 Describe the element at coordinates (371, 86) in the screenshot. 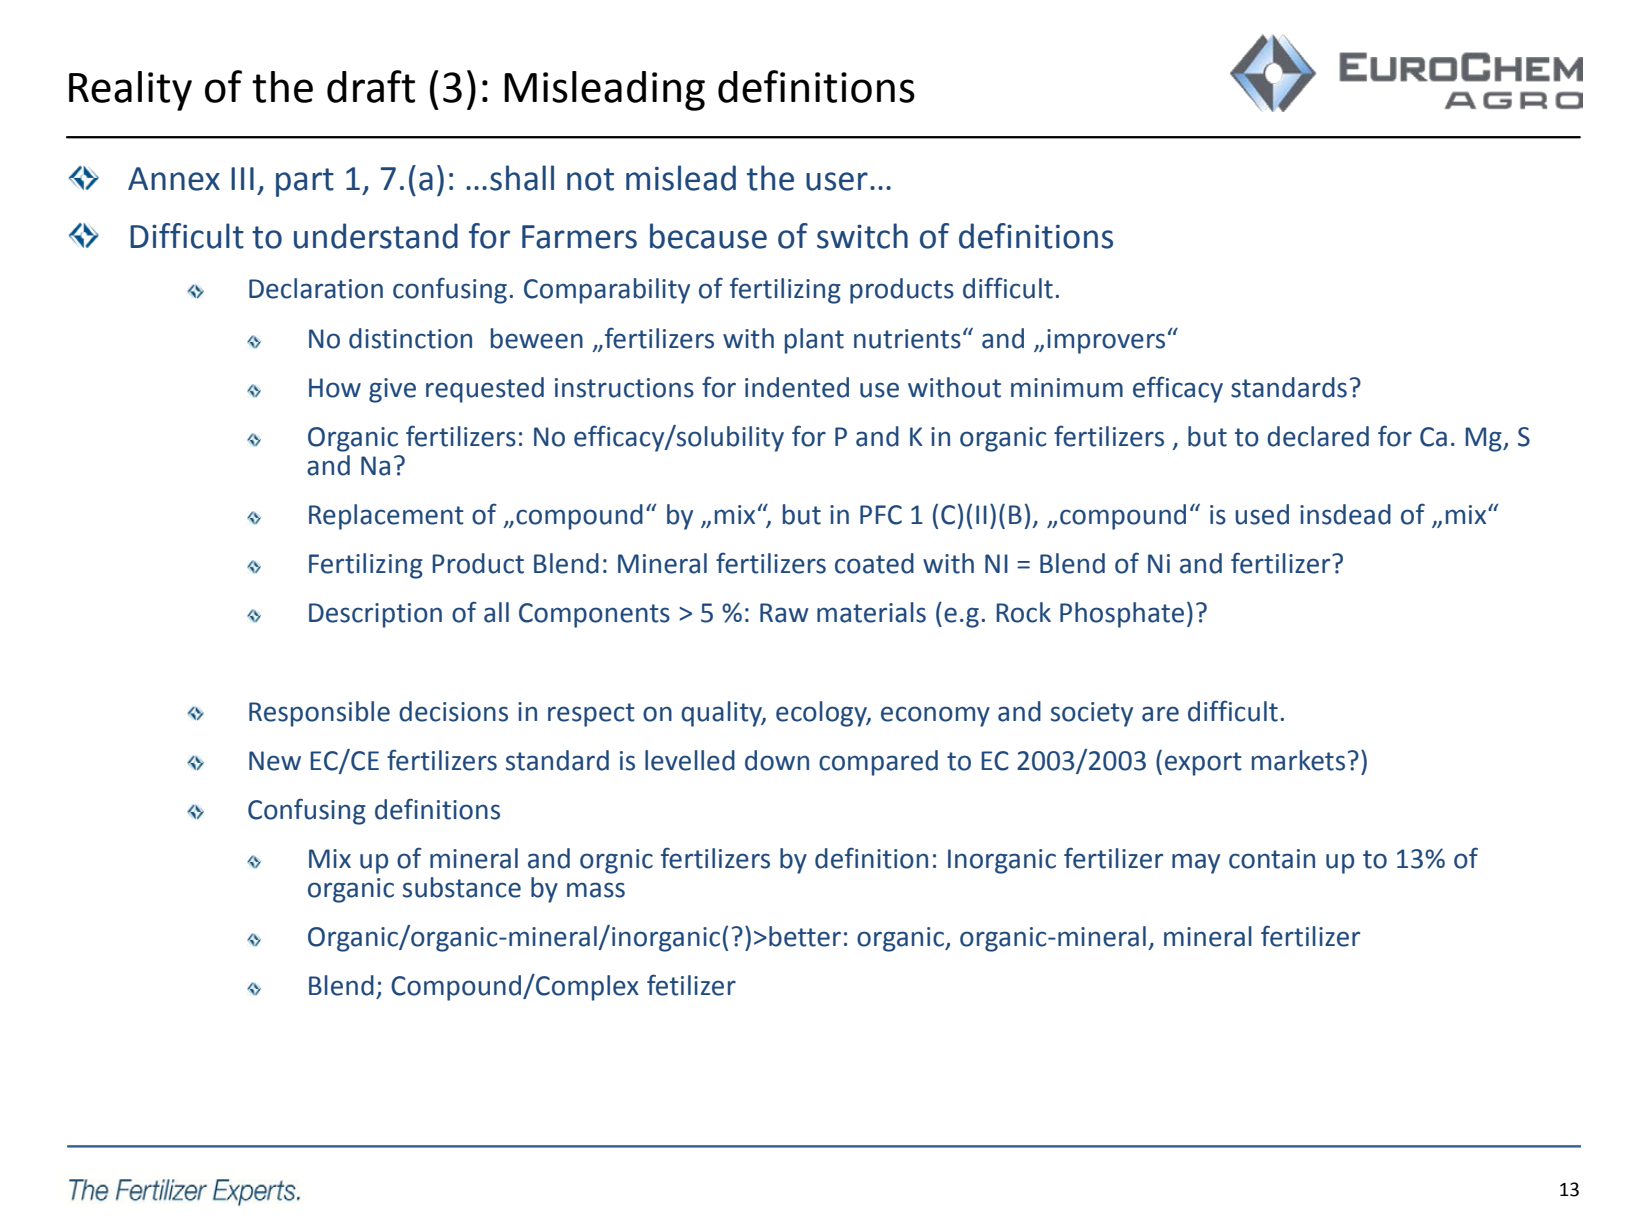

I see `draft` at that location.
